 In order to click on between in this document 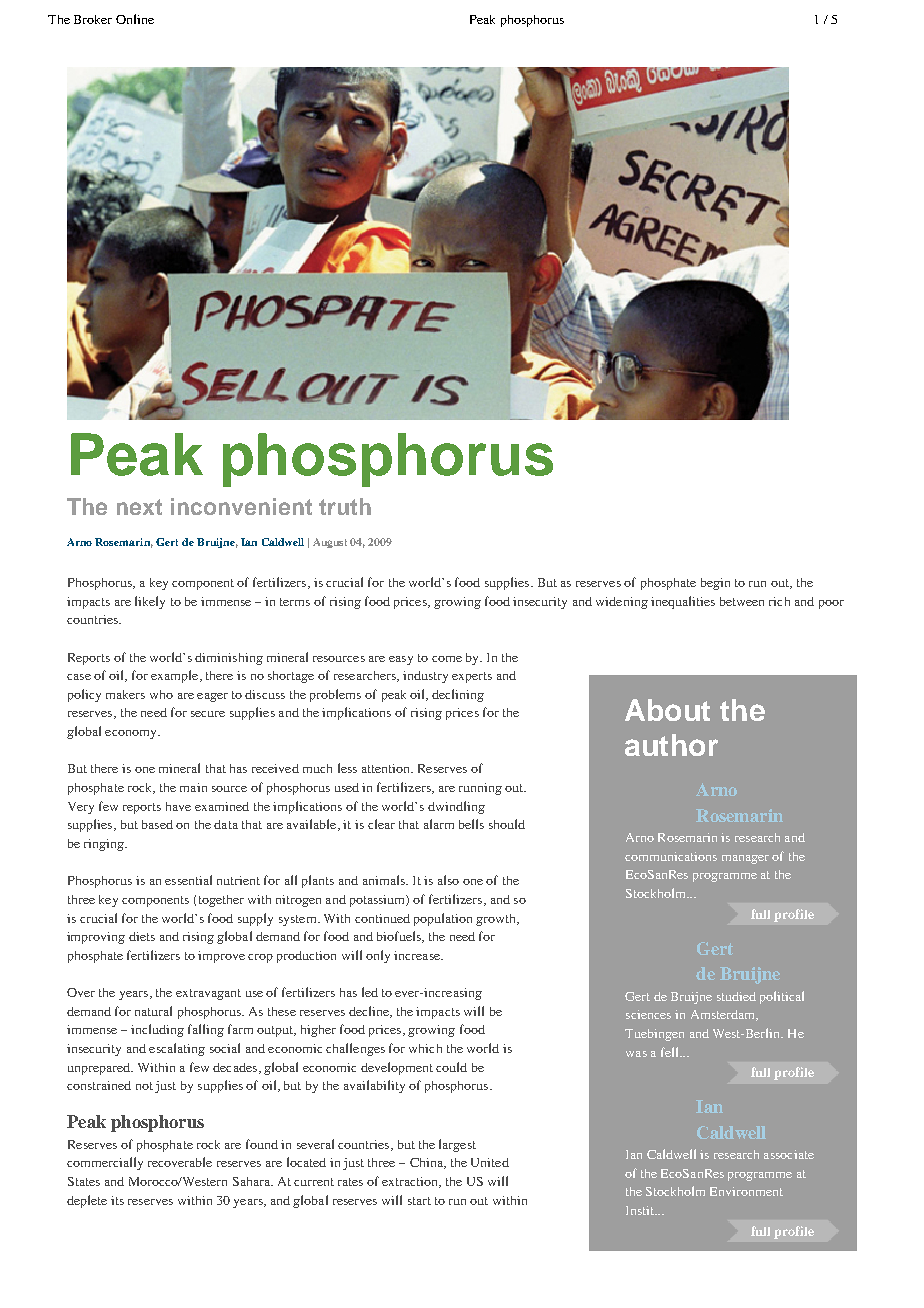, I will do `click(742, 601)`.
